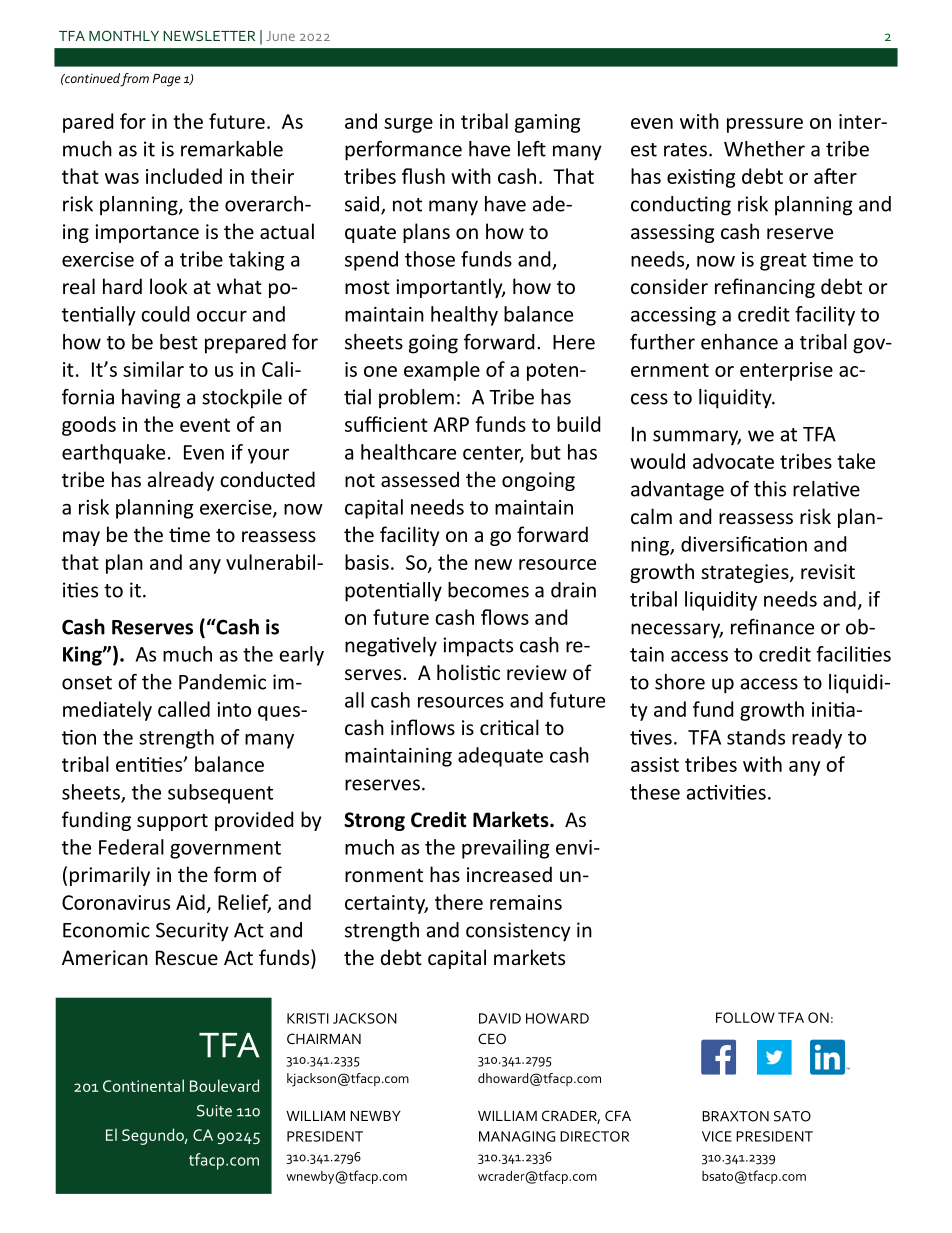 The height and width of the screenshot is (1233, 952). What do you see at coordinates (765, 288) in the screenshot?
I see `refinancing` at bounding box center [765, 288].
